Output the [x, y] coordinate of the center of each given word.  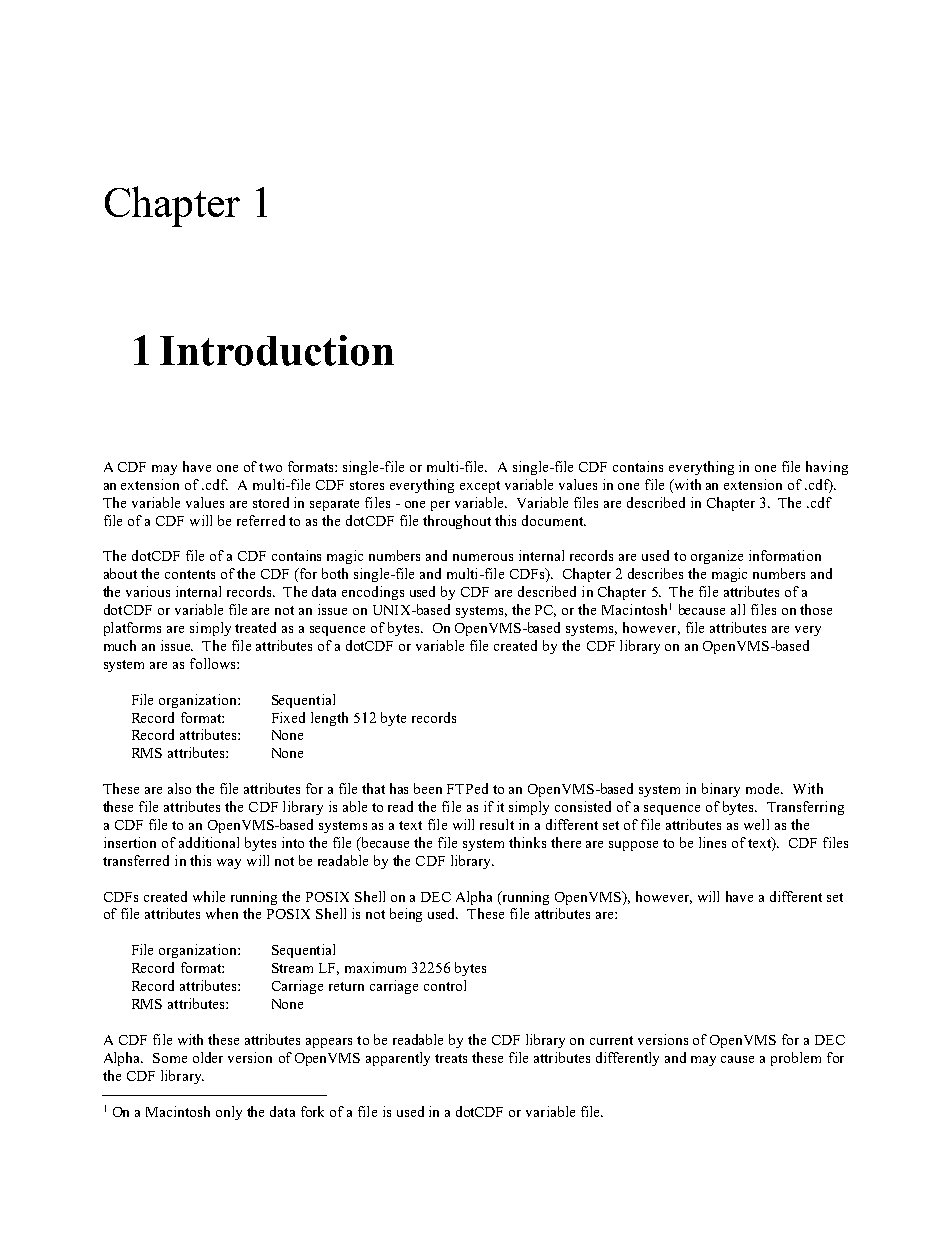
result [497, 824]
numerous [483, 557]
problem [796, 1059]
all [738, 609]
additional [209, 842]
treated [255, 627]
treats [451, 1058]
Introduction [277, 350]
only [229, 1113]
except [480, 487]
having [827, 468]
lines [712, 842]
